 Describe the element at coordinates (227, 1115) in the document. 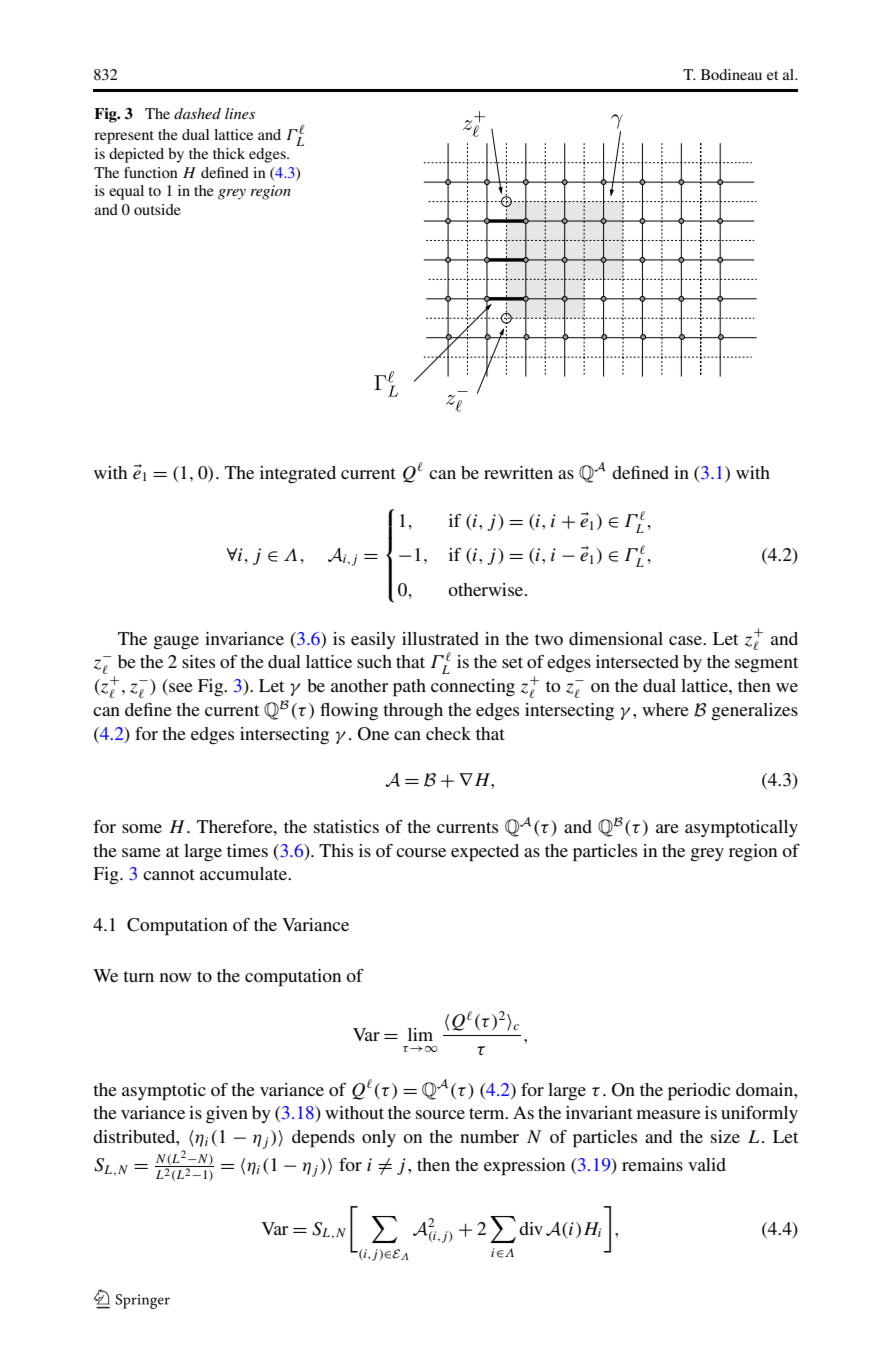

I see `given` at that location.
